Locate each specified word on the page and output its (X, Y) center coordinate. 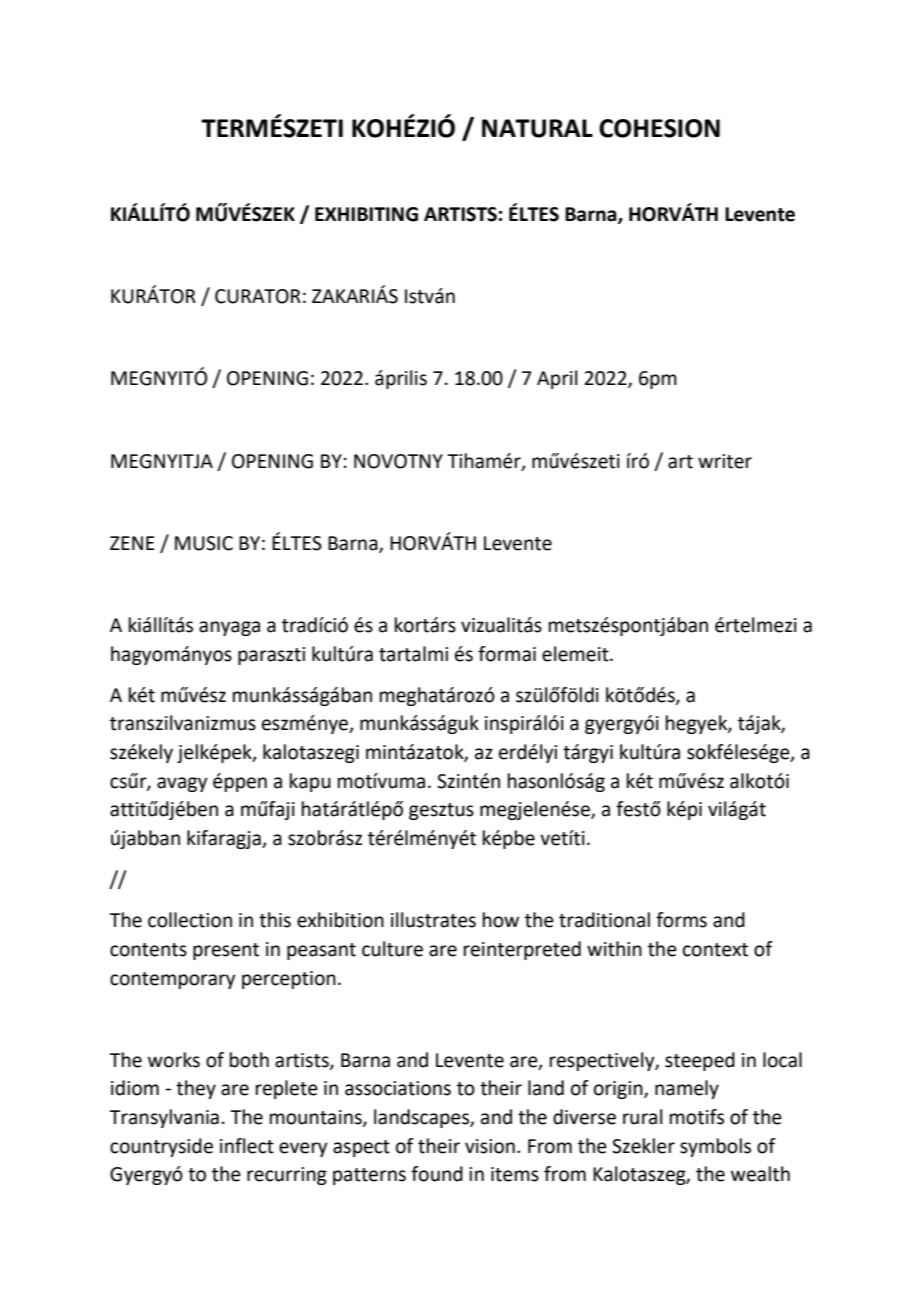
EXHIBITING (366, 214)
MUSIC (204, 543)
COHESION (659, 128)
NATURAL (537, 128)
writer (725, 461)
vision (490, 1146)
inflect (247, 1146)
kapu (310, 782)
